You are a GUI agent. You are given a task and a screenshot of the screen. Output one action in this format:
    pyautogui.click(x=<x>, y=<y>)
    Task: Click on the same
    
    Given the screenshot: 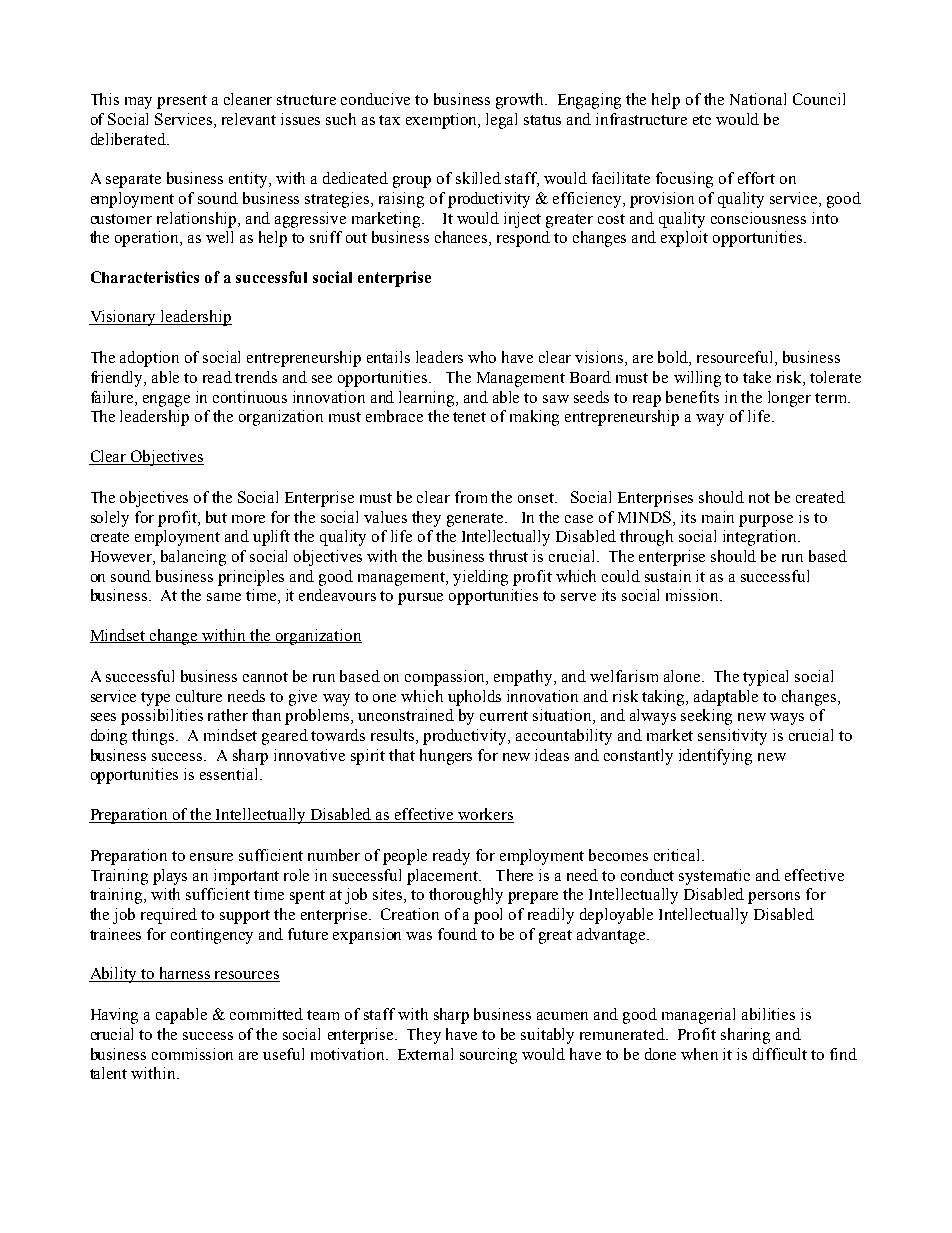 What is the action you would take?
    pyautogui.click(x=224, y=597)
